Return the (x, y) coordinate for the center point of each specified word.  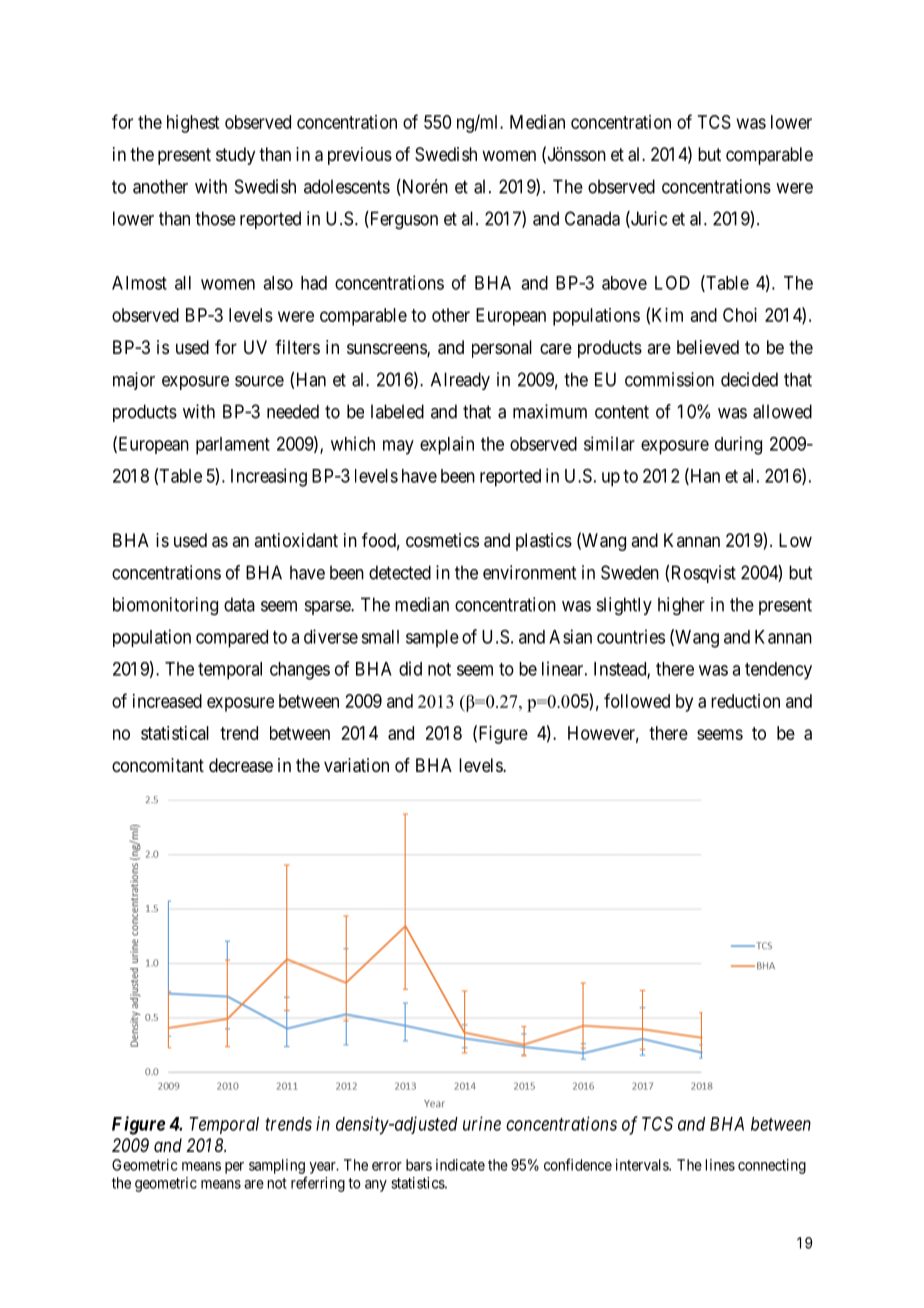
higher (681, 606)
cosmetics (442, 540)
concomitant (158, 765)
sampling (277, 1166)
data (239, 604)
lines (720, 1165)
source (259, 381)
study (235, 156)
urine (482, 1123)
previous (360, 156)
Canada (592, 218)
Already (460, 381)
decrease (241, 765)
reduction (745, 701)
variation (356, 765)
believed (708, 347)
